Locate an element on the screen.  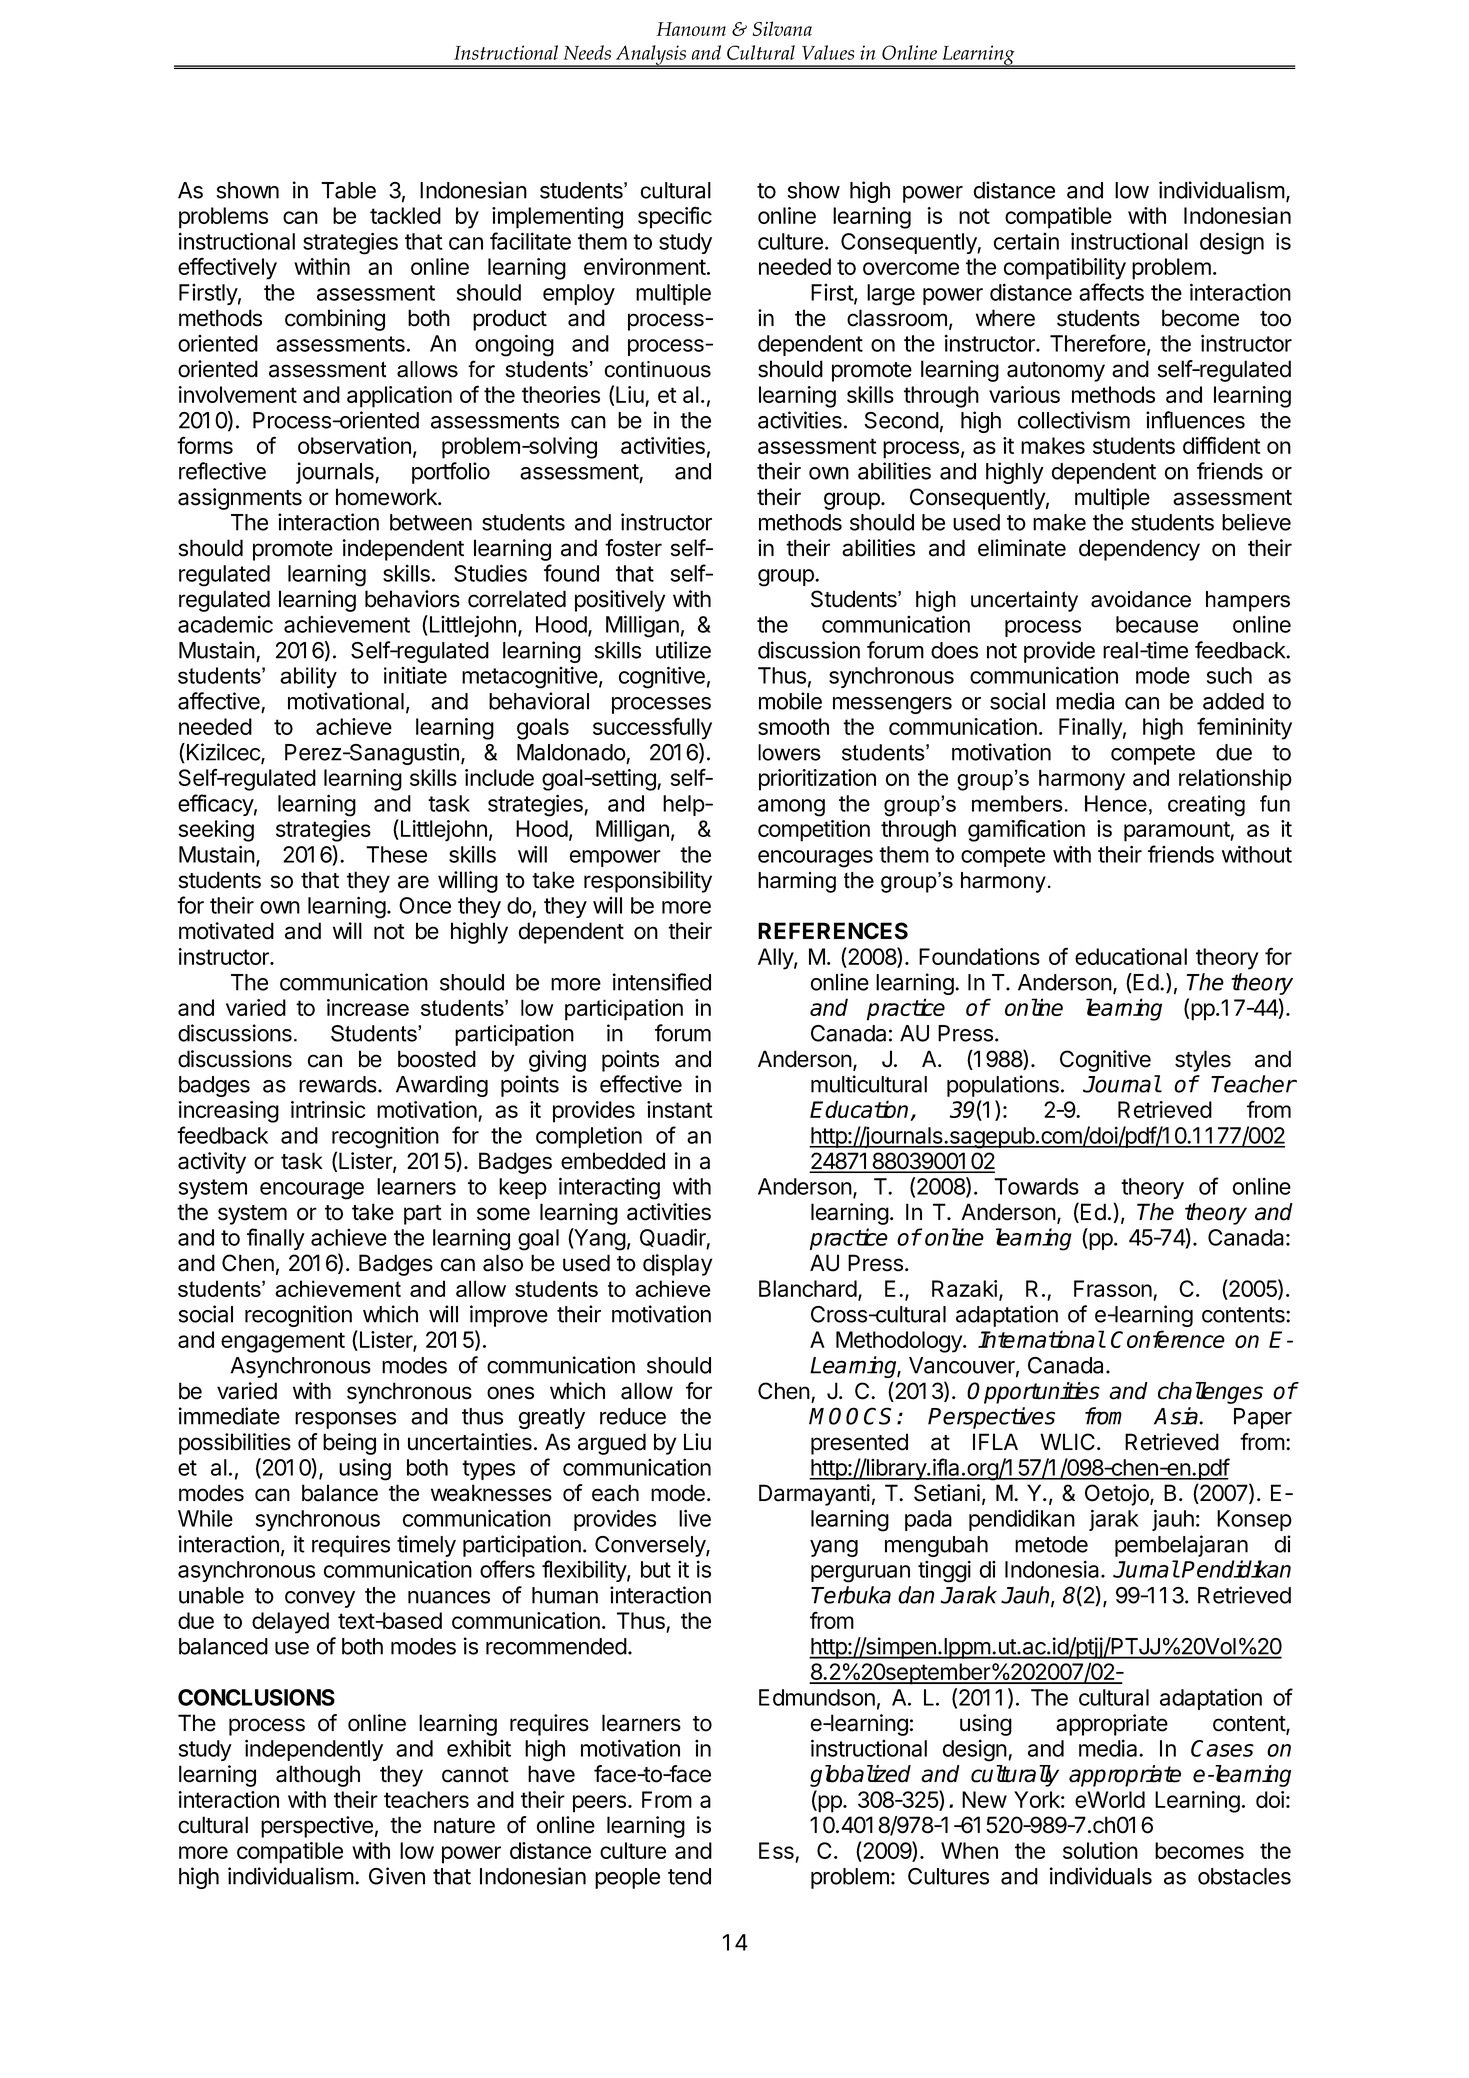
Analysis is located at coordinates (651, 56).
